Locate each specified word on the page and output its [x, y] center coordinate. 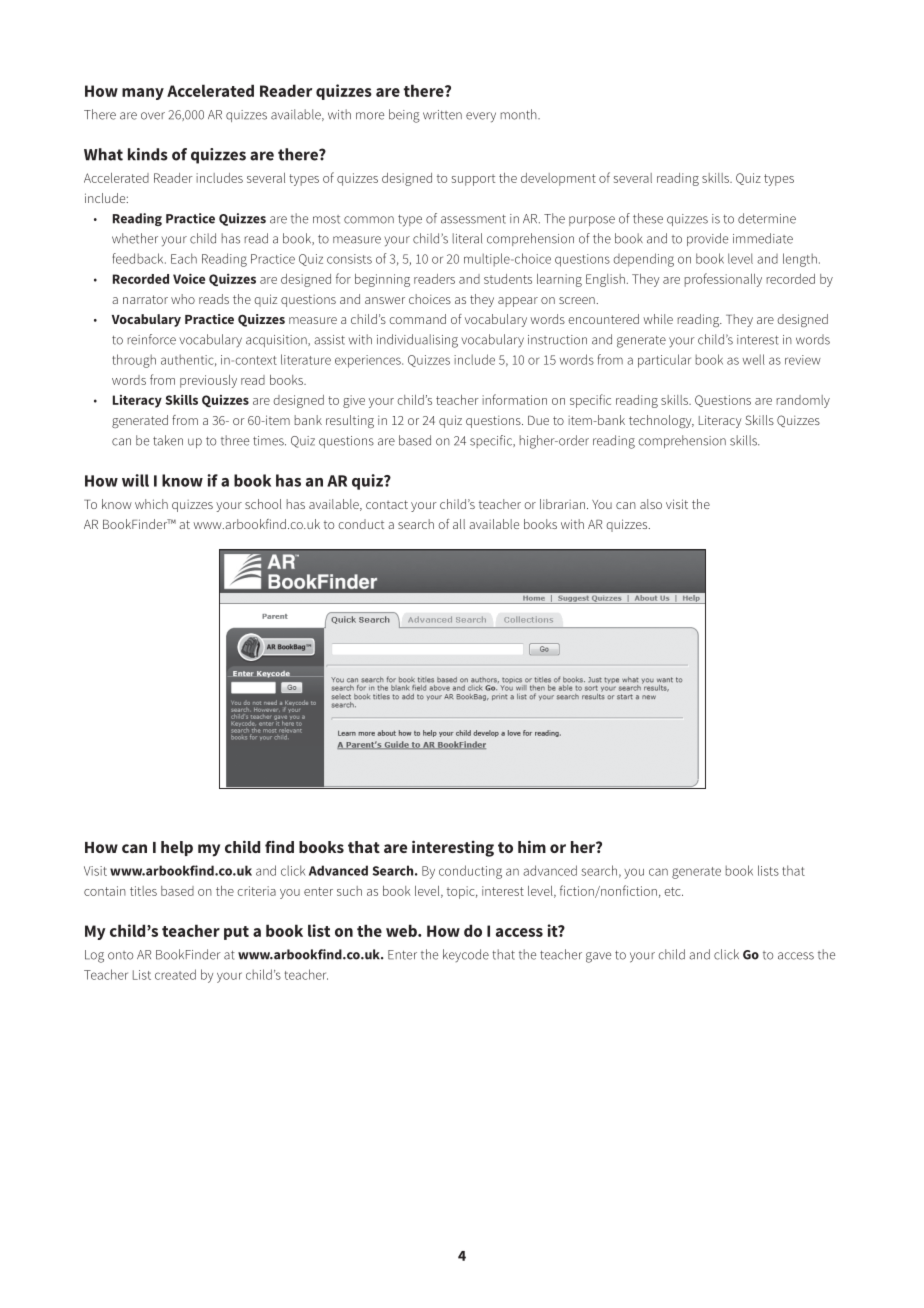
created [175, 974]
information [514, 399]
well [754, 359]
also [651, 504]
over [153, 116]
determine [767, 218]
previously [208, 381]
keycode [466, 955]
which [151, 504]
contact [387, 504]
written [442, 115]
